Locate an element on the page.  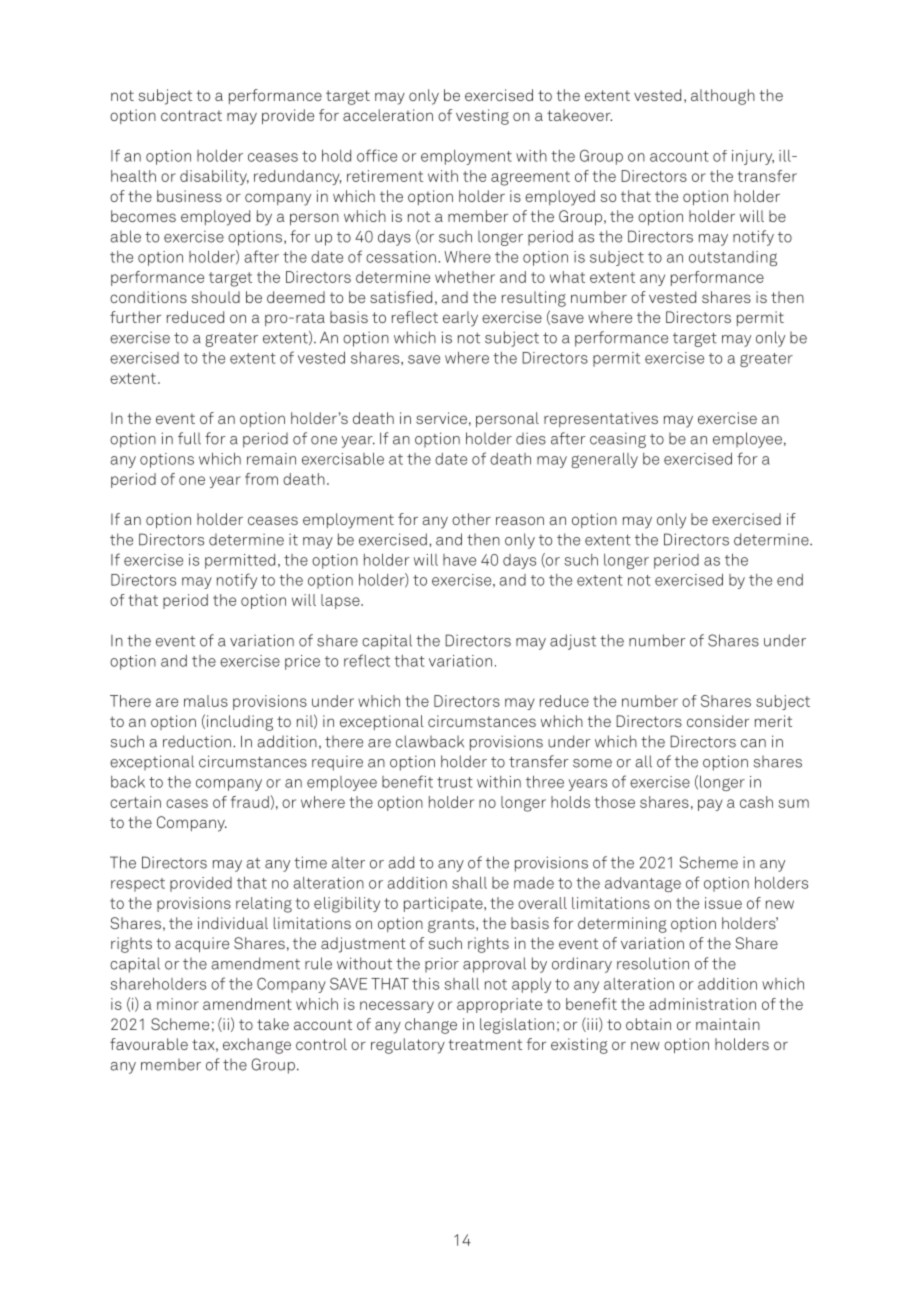
minor is located at coordinates (178, 1004).
